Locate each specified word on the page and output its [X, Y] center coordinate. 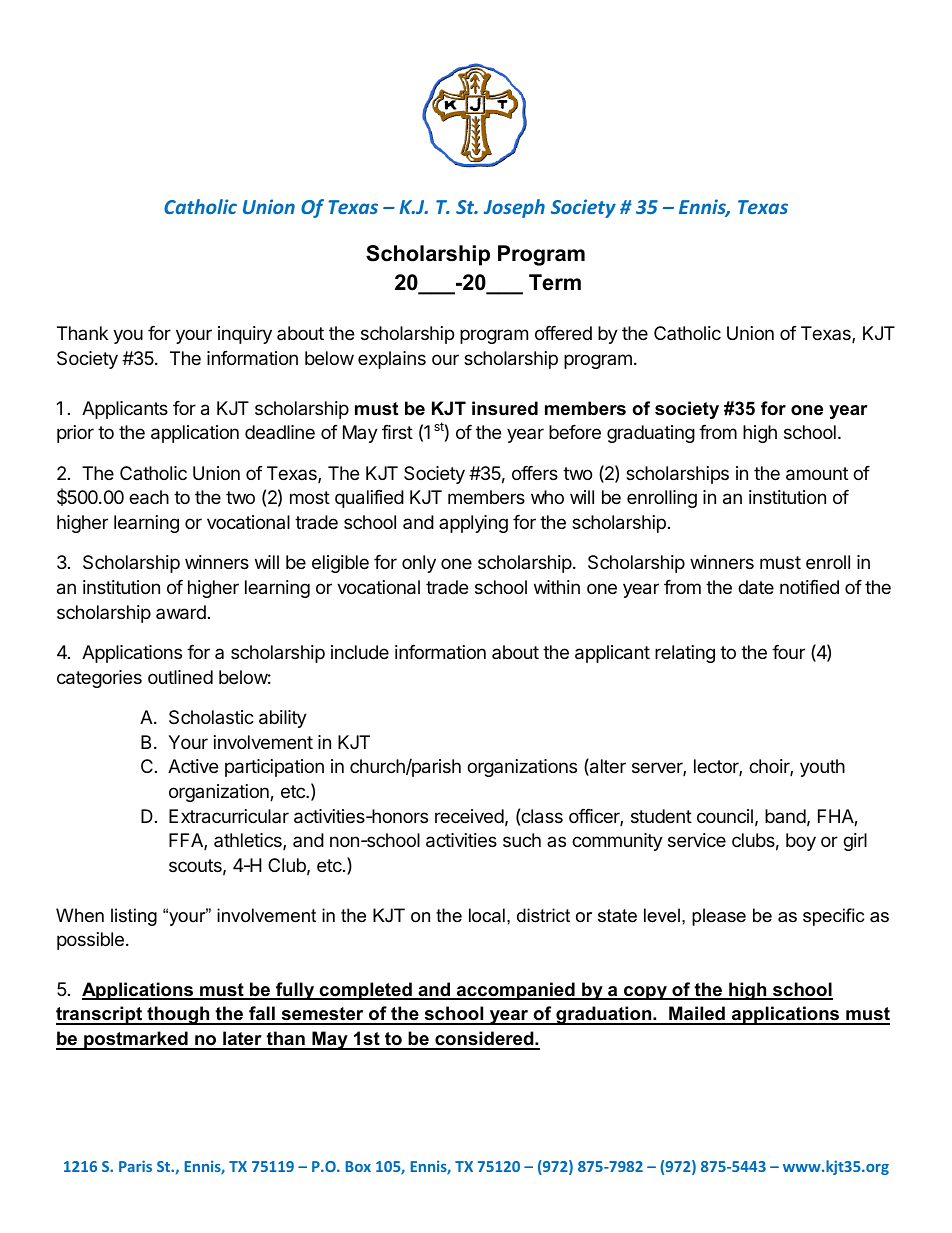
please [719, 917]
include [360, 652]
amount [817, 474]
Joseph [514, 208]
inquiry [245, 335]
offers [535, 473]
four [788, 652]
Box [358, 1166]
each [149, 497]
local [487, 915]
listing [134, 917]
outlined [180, 677]
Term [555, 282]
